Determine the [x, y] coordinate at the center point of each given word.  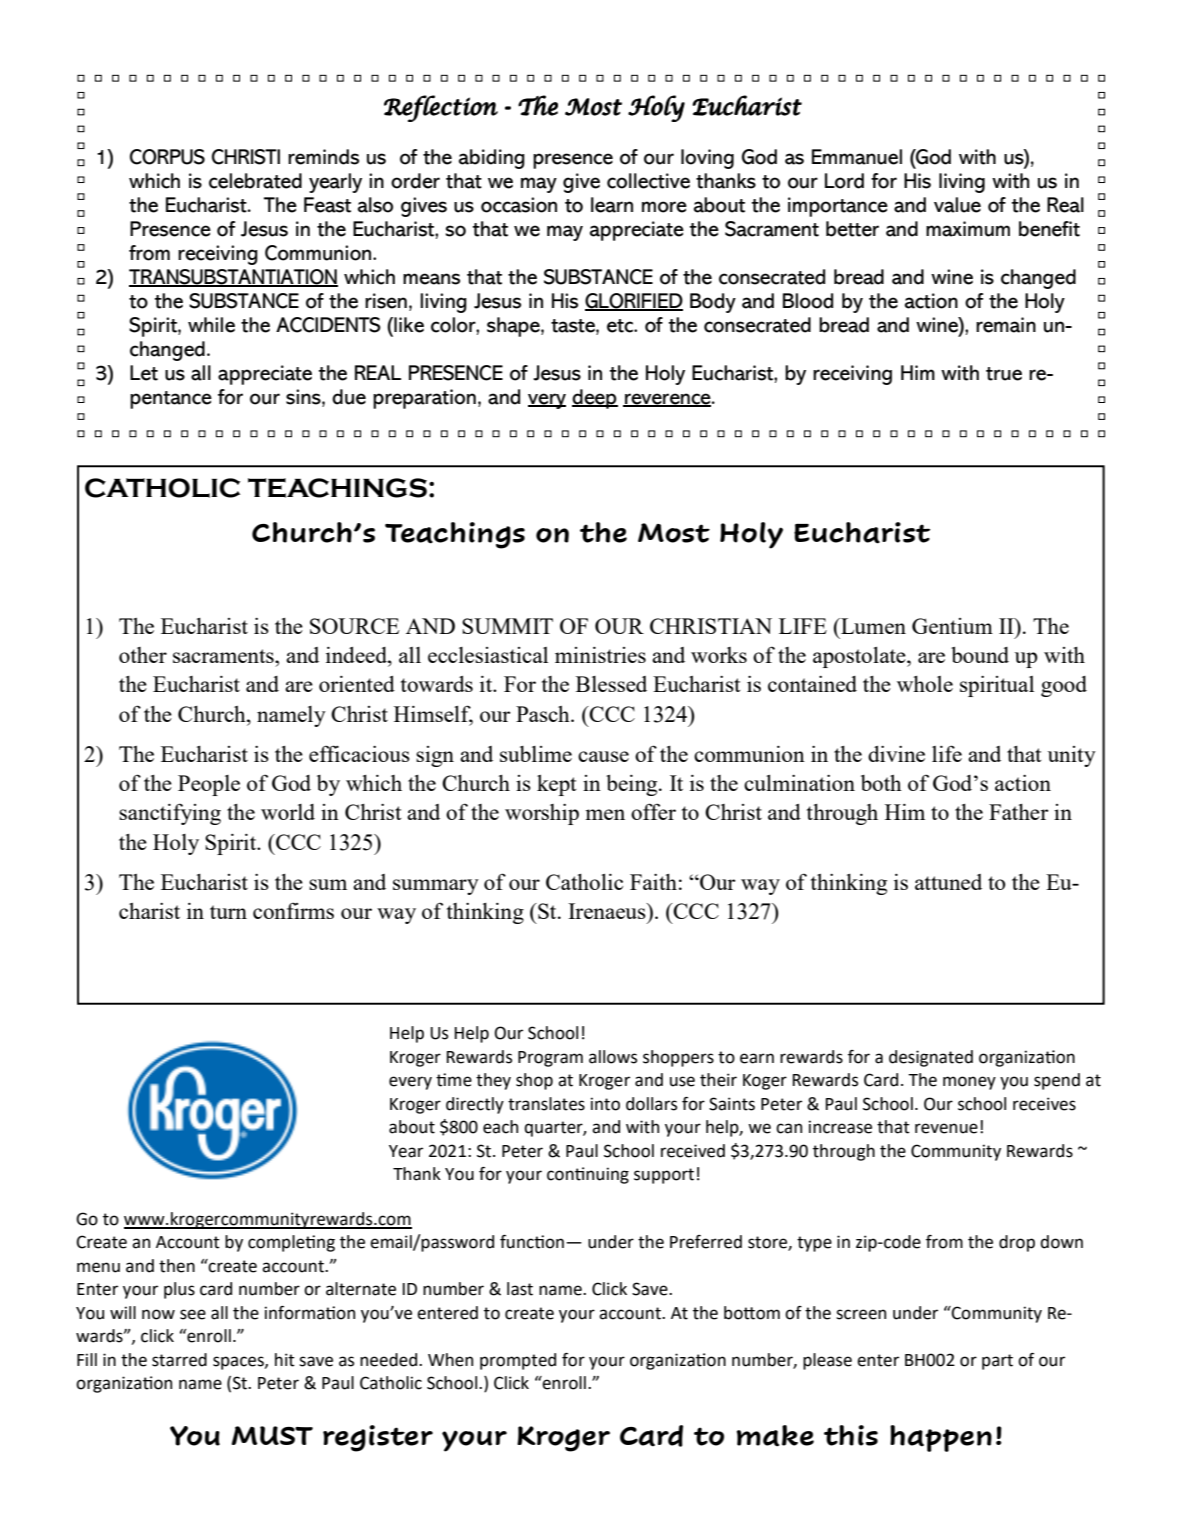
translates [546, 1104]
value [957, 205]
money [969, 1083]
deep [595, 399]
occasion [519, 205]
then [177, 1266]
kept [557, 785]
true [1004, 374]
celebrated [255, 181]
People [209, 785]
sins [304, 397]
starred [179, 1360]
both [881, 783]
